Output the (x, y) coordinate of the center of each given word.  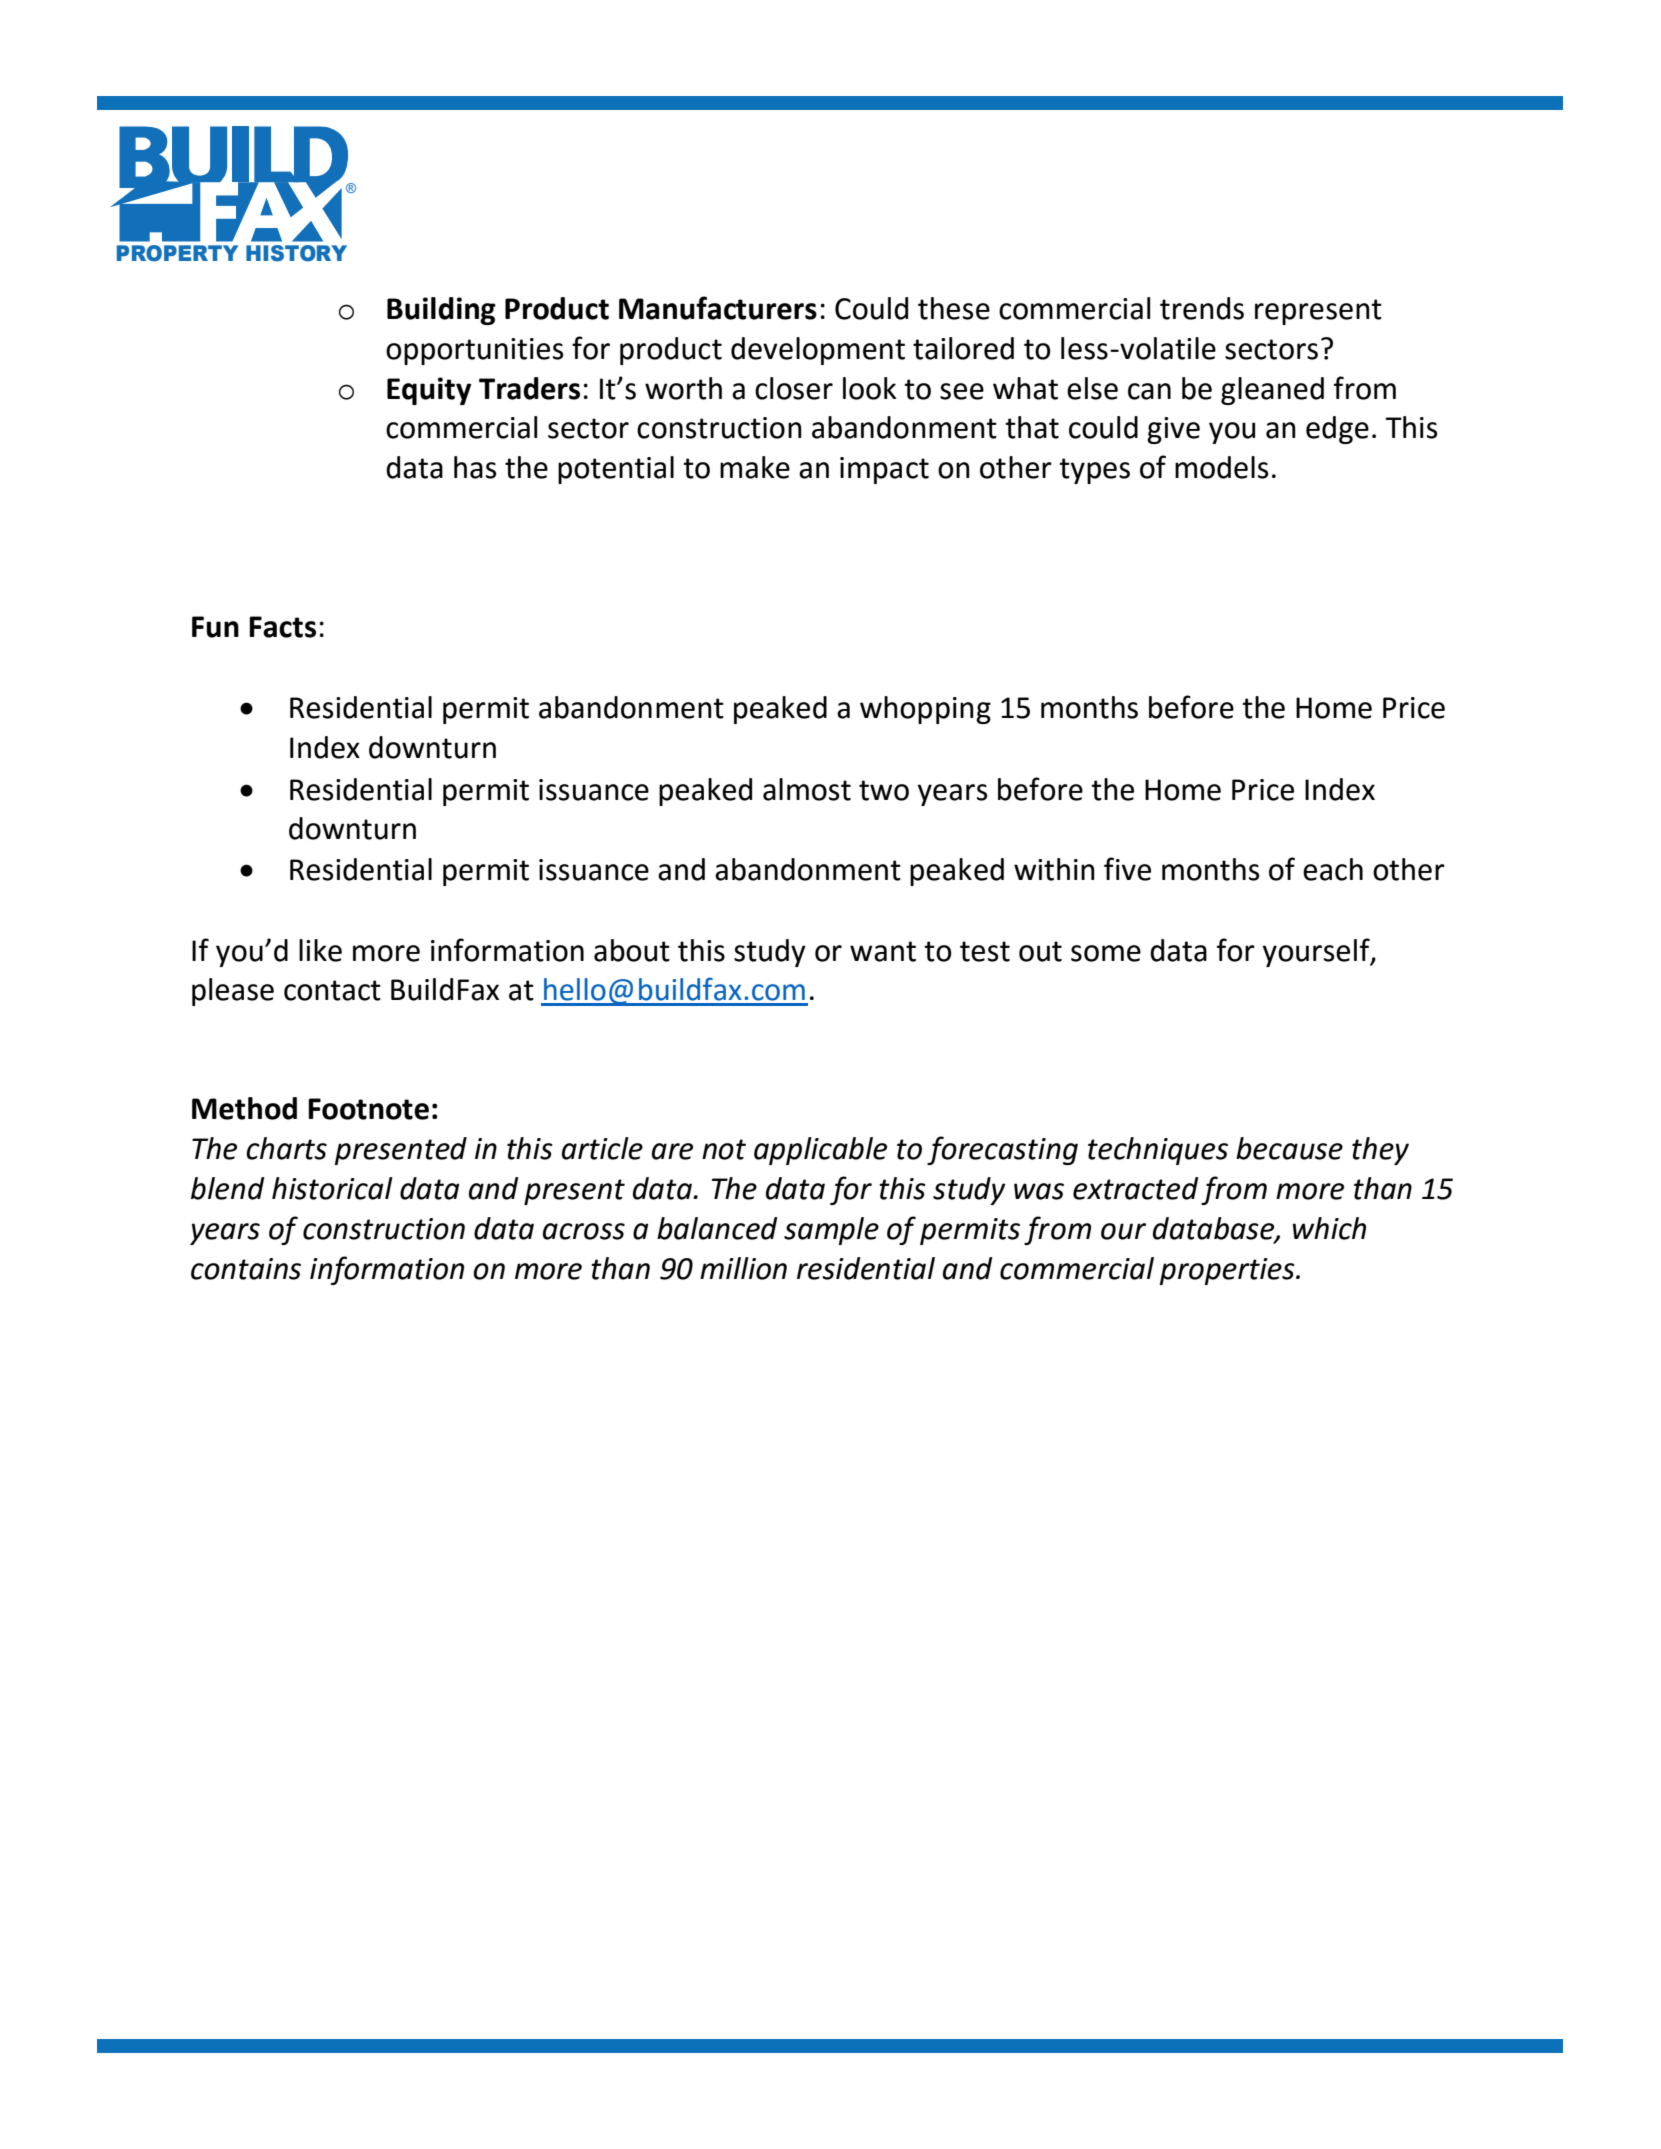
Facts (282, 627)
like (320, 950)
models (1221, 467)
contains (246, 1269)
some (1106, 953)
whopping (925, 710)
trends (1202, 308)
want (883, 951)
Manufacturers (718, 308)
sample (831, 1231)
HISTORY (296, 253)
